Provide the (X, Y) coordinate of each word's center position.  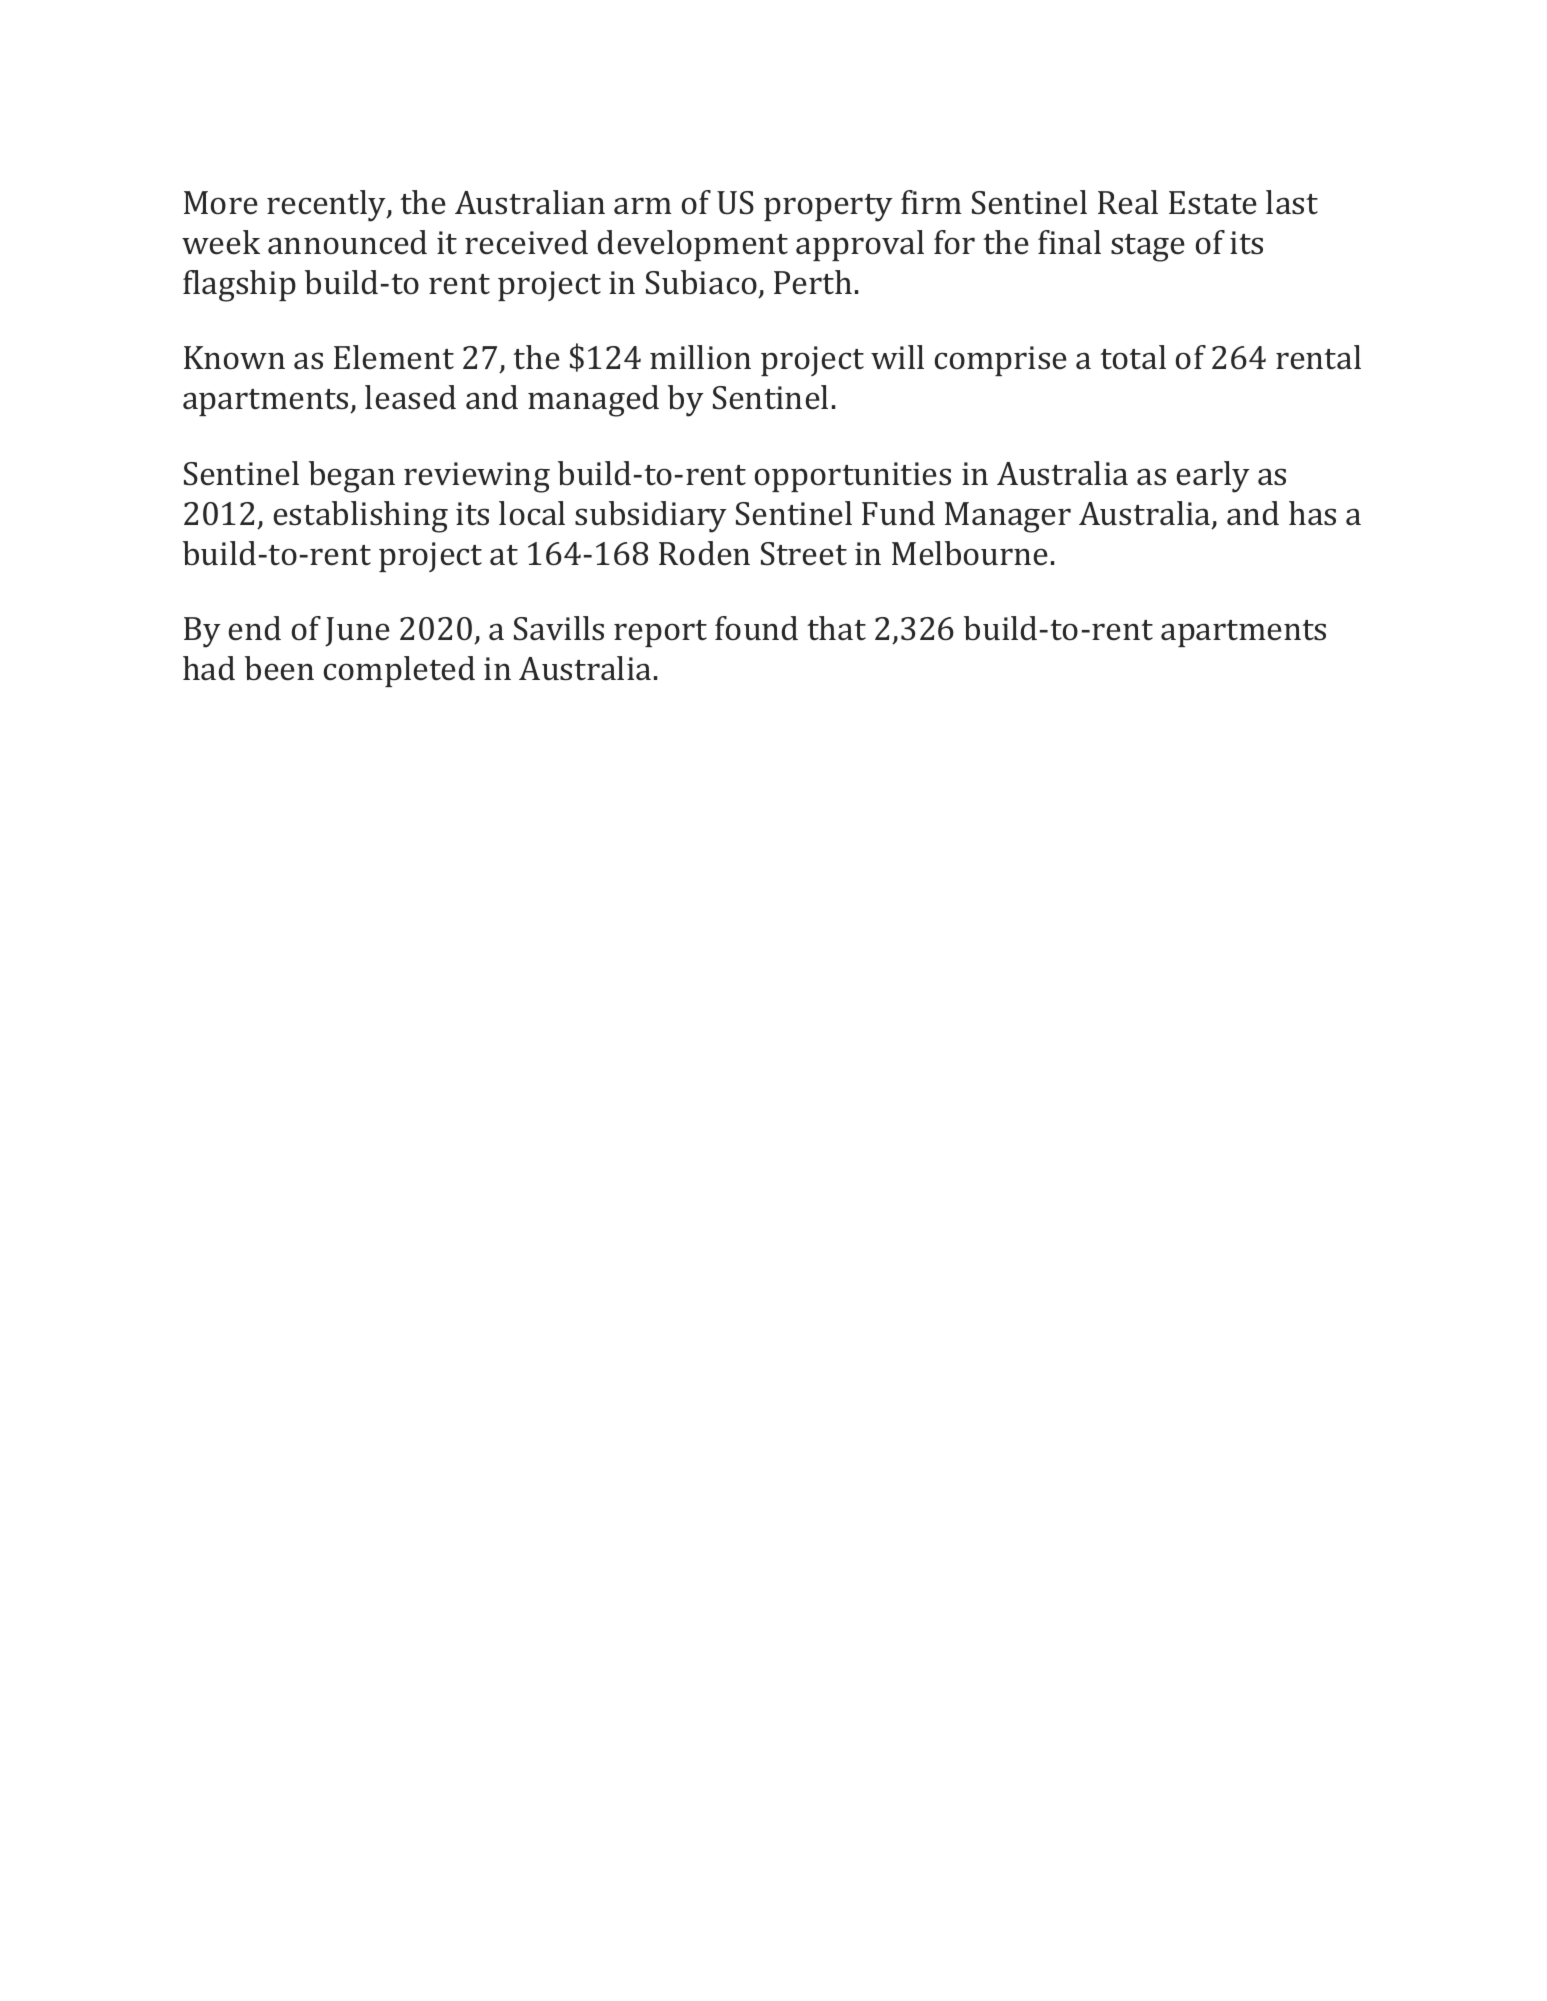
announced (347, 242)
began (352, 477)
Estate (1213, 203)
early (1213, 477)
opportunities (853, 477)
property (828, 208)
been (279, 668)
